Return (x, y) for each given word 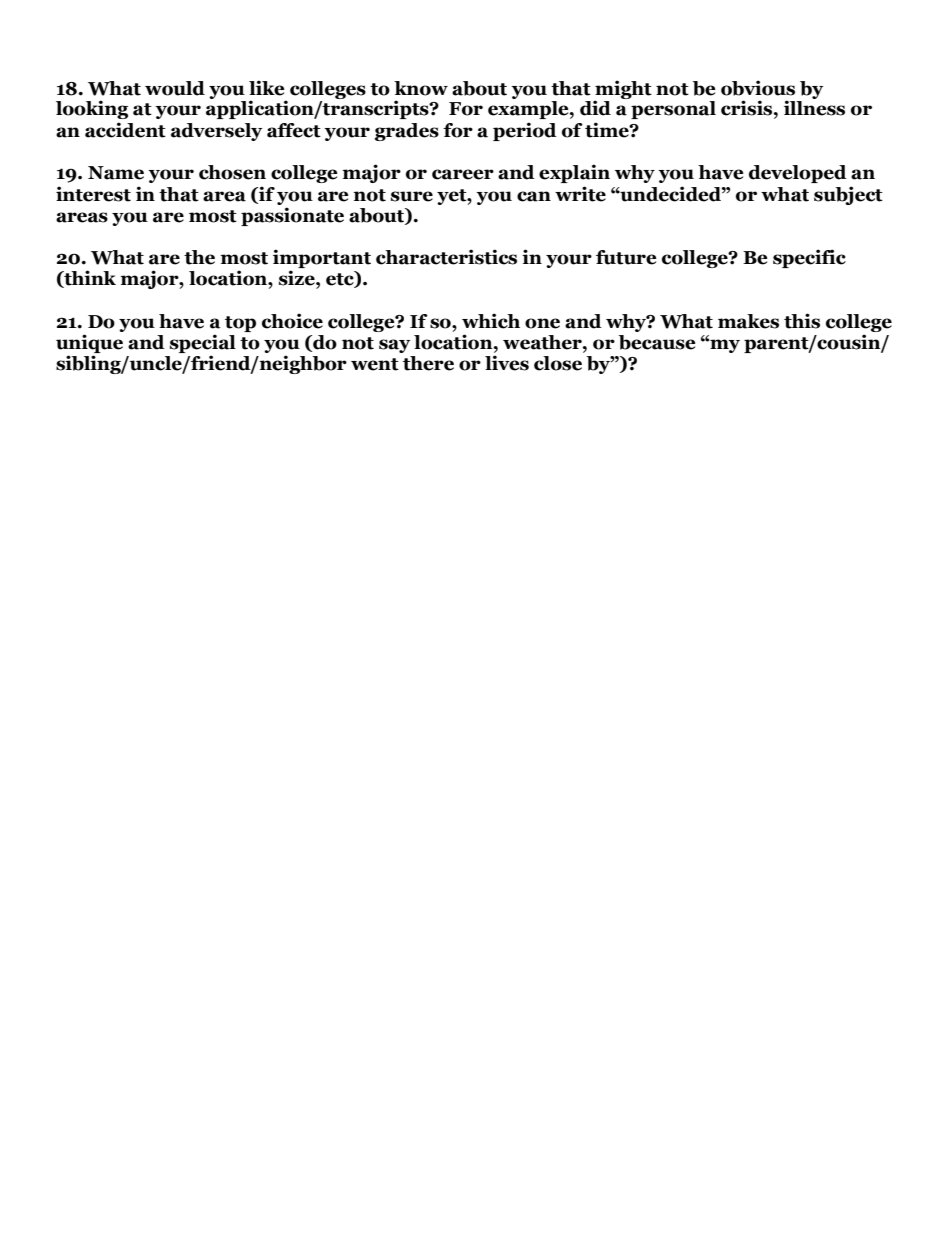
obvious (758, 88)
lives (507, 363)
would (175, 88)
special (203, 343)
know (421, 88)
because (657, 342)
